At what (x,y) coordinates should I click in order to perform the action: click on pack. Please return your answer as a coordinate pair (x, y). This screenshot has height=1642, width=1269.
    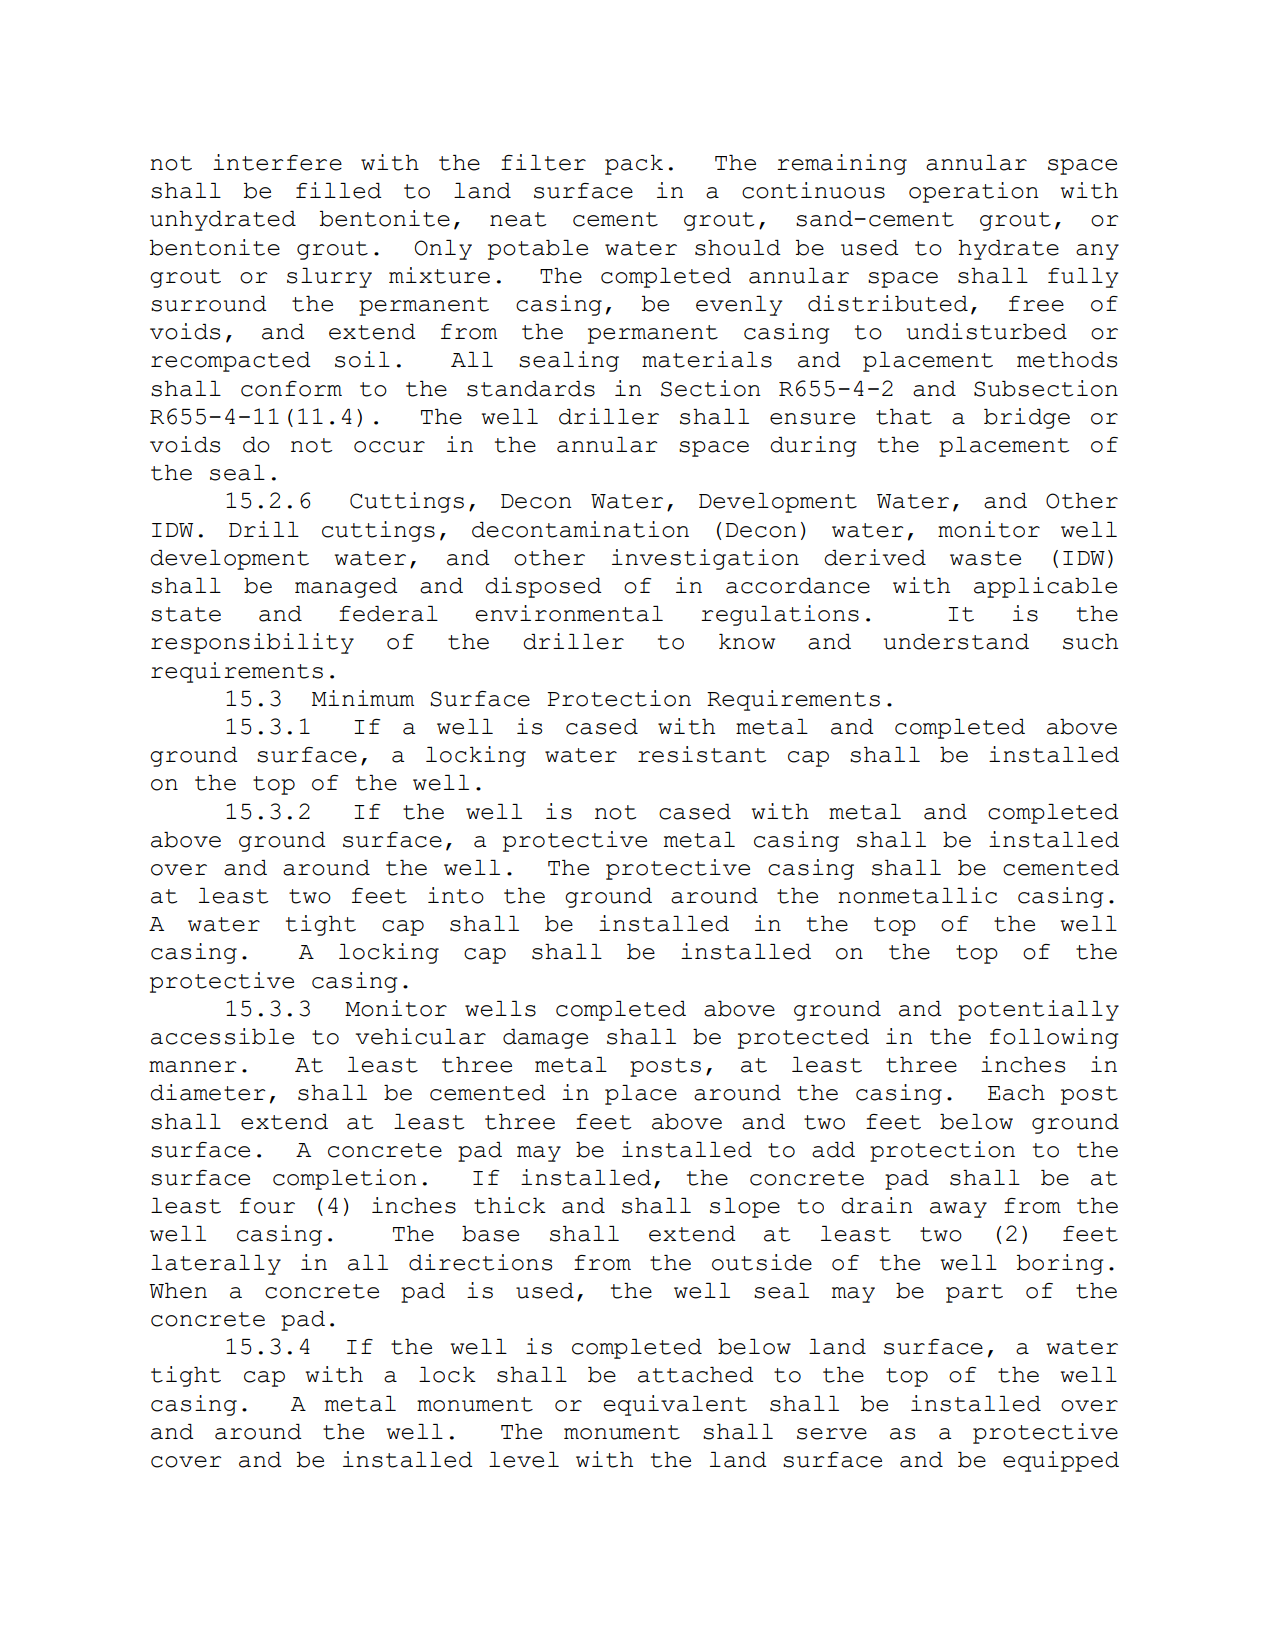
    Looking at the image, I should click on (634, 165).
